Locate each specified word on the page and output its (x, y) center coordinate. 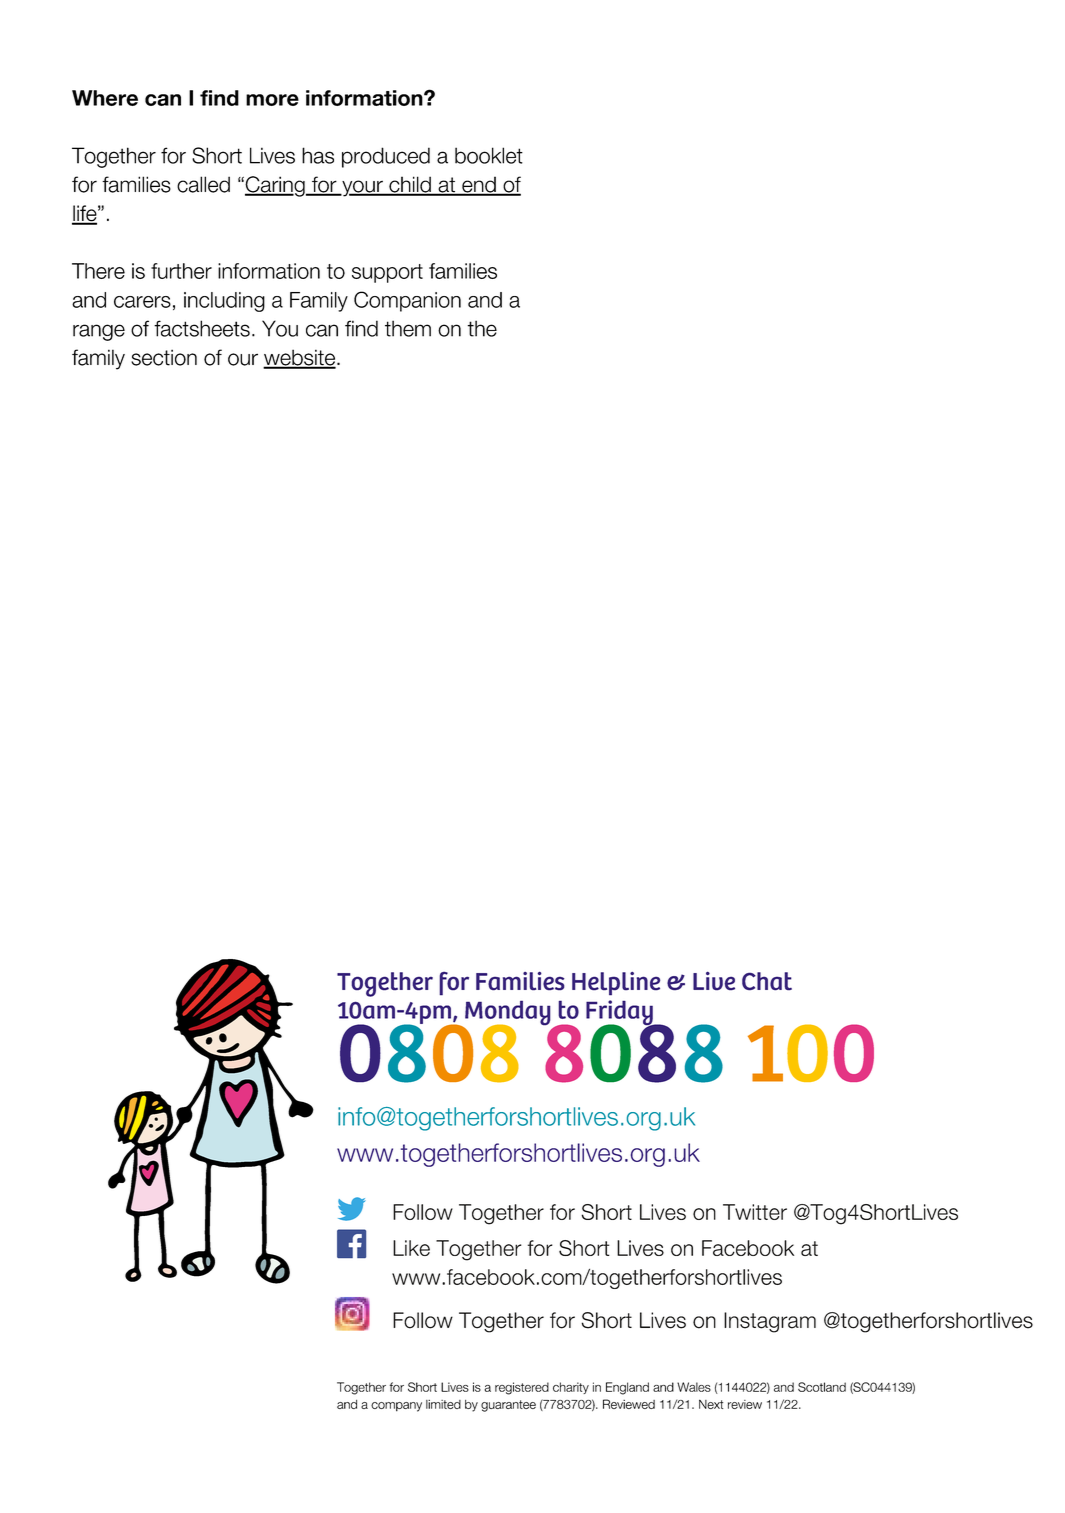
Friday (620, 1014)
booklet (489, 155)
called (203, 184)
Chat (767, 981)
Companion (407, 301)
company (396, 1407)
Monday (507, 1014)
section (164, 357)
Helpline (616, 984)
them (408, 328)
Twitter (755, 1212)
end (479, 185)
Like (411, 1248)
